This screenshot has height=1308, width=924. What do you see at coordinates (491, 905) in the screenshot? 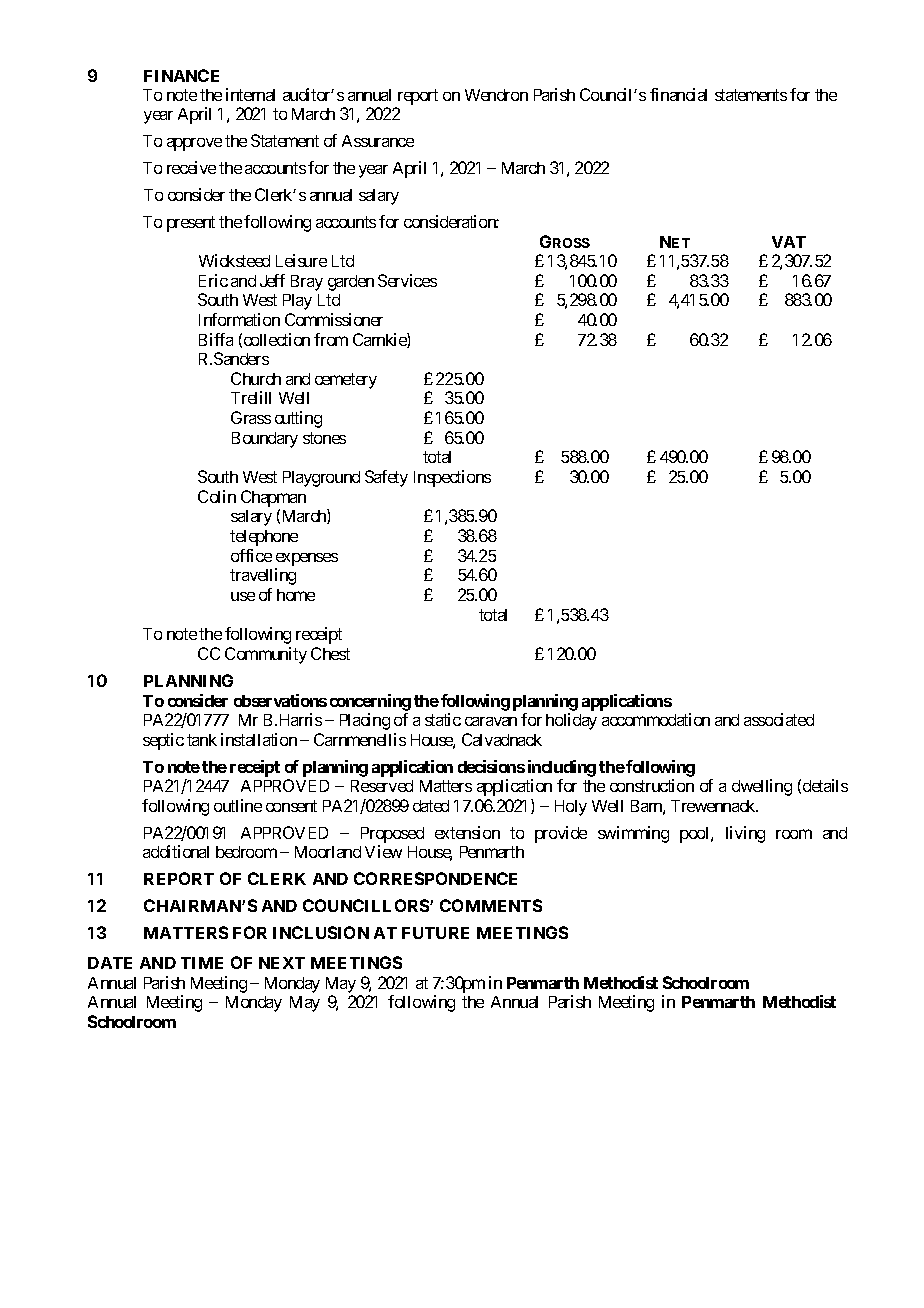
I see `COMMENTS` at bounding box center [491, 905].
